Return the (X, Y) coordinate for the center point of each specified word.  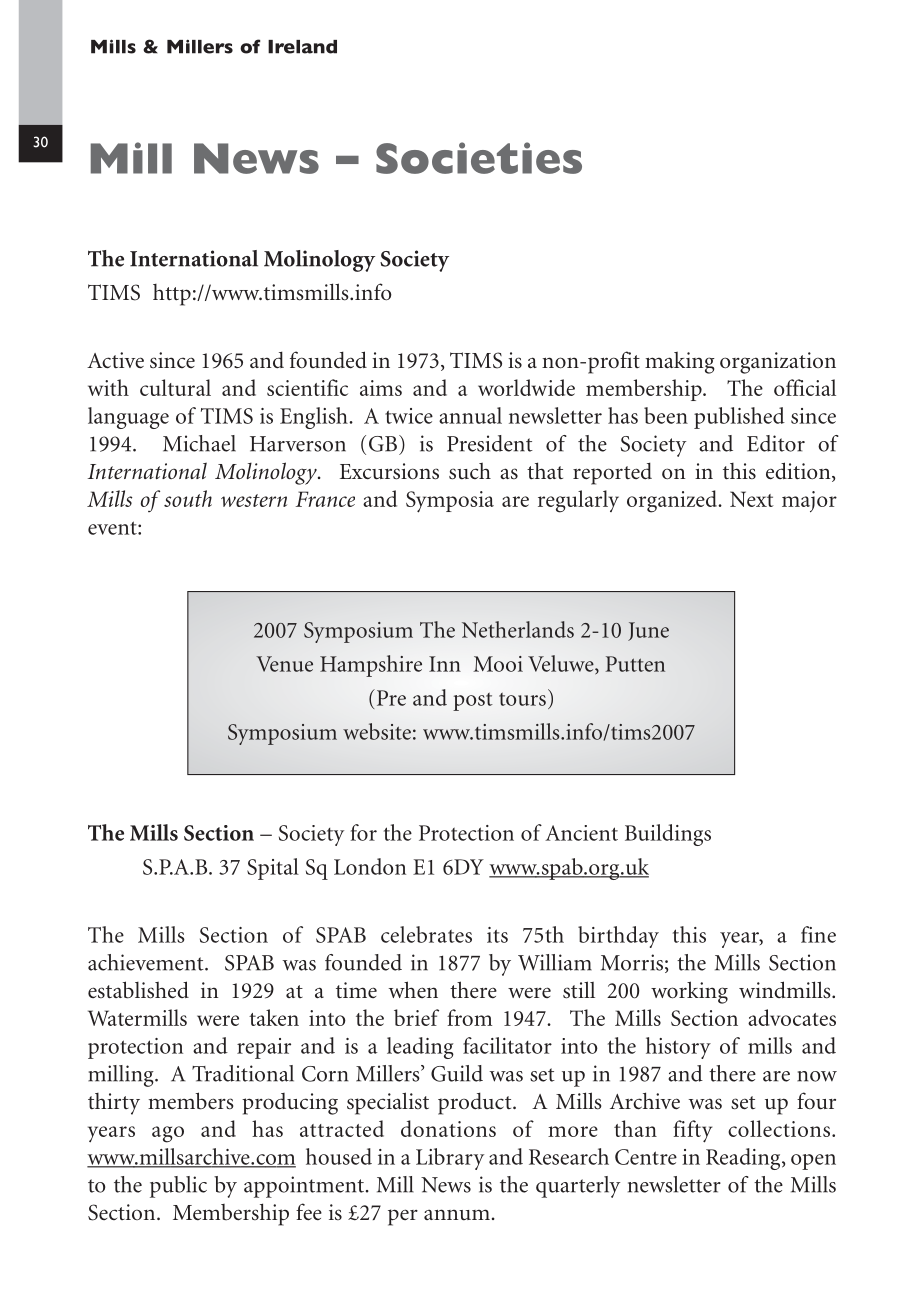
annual (470, 415)
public (178, 1187)
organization (778, 363)
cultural (175, 387)
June (648, 631)
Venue (284, 664)
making (680, 363)
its (497, 935)
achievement (147, 962)
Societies (479, 158)
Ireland (302, 47)
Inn (445, 664)
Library (450, 1159)
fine (818, 934)
